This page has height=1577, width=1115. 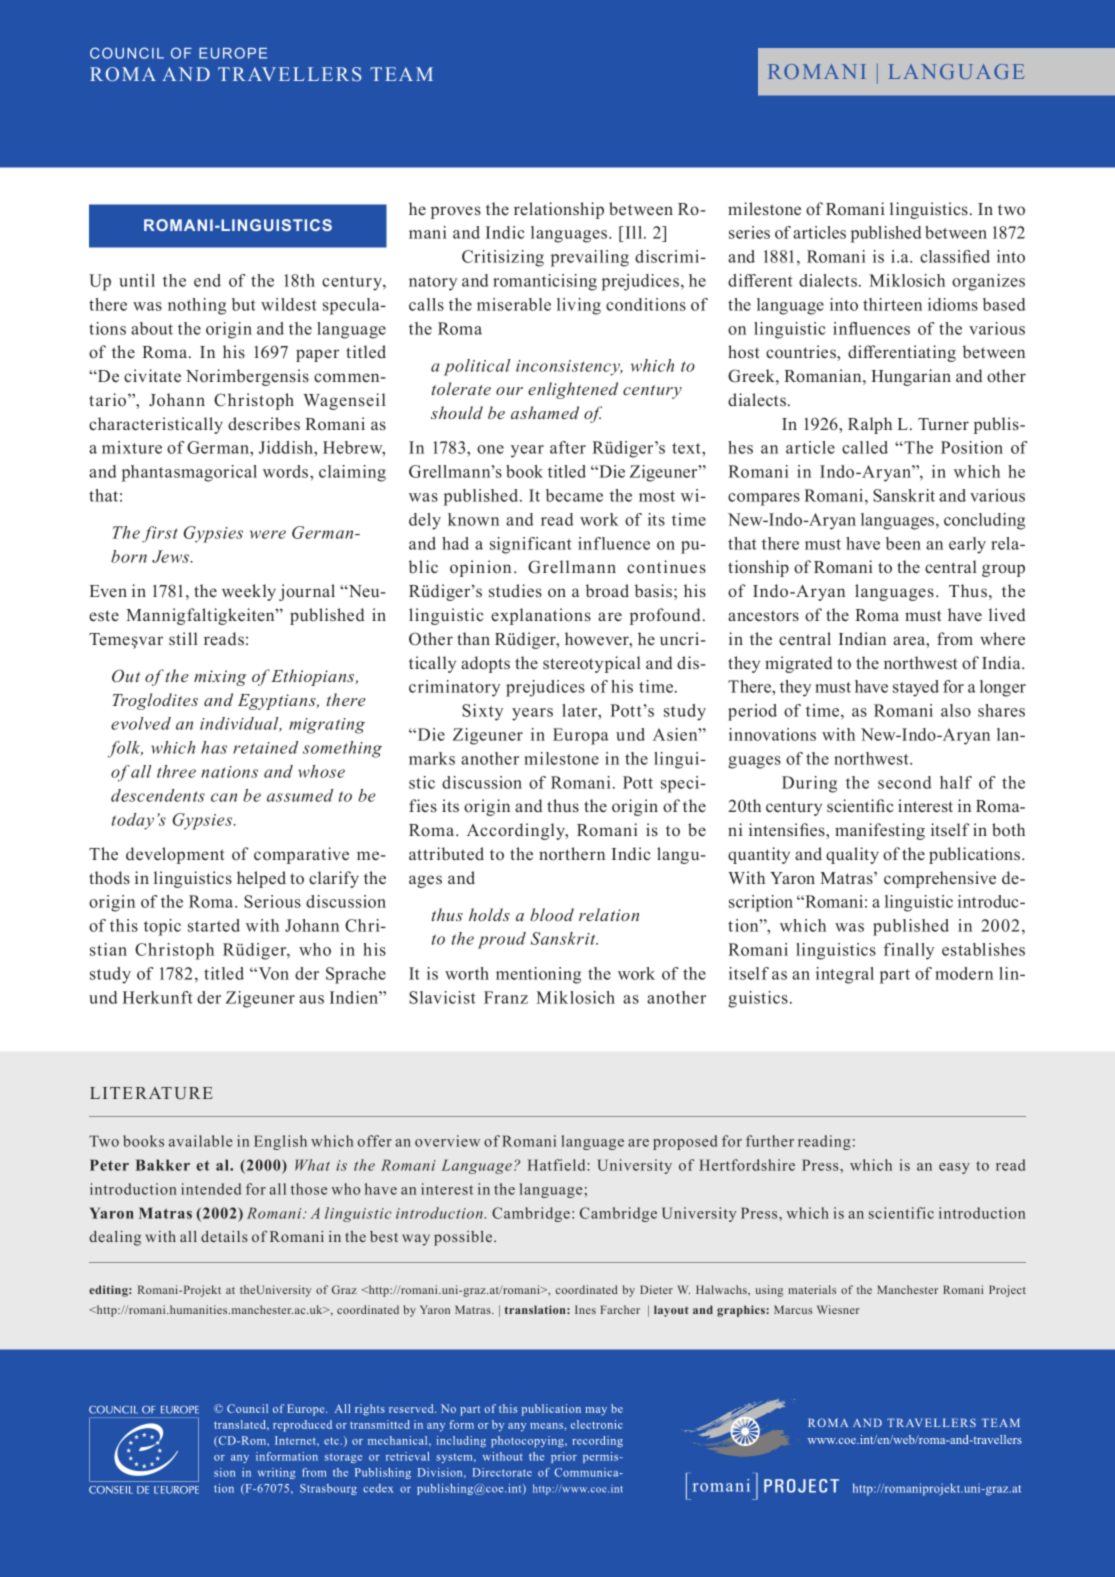 I want to click on part, so click(x=895, y=976).
